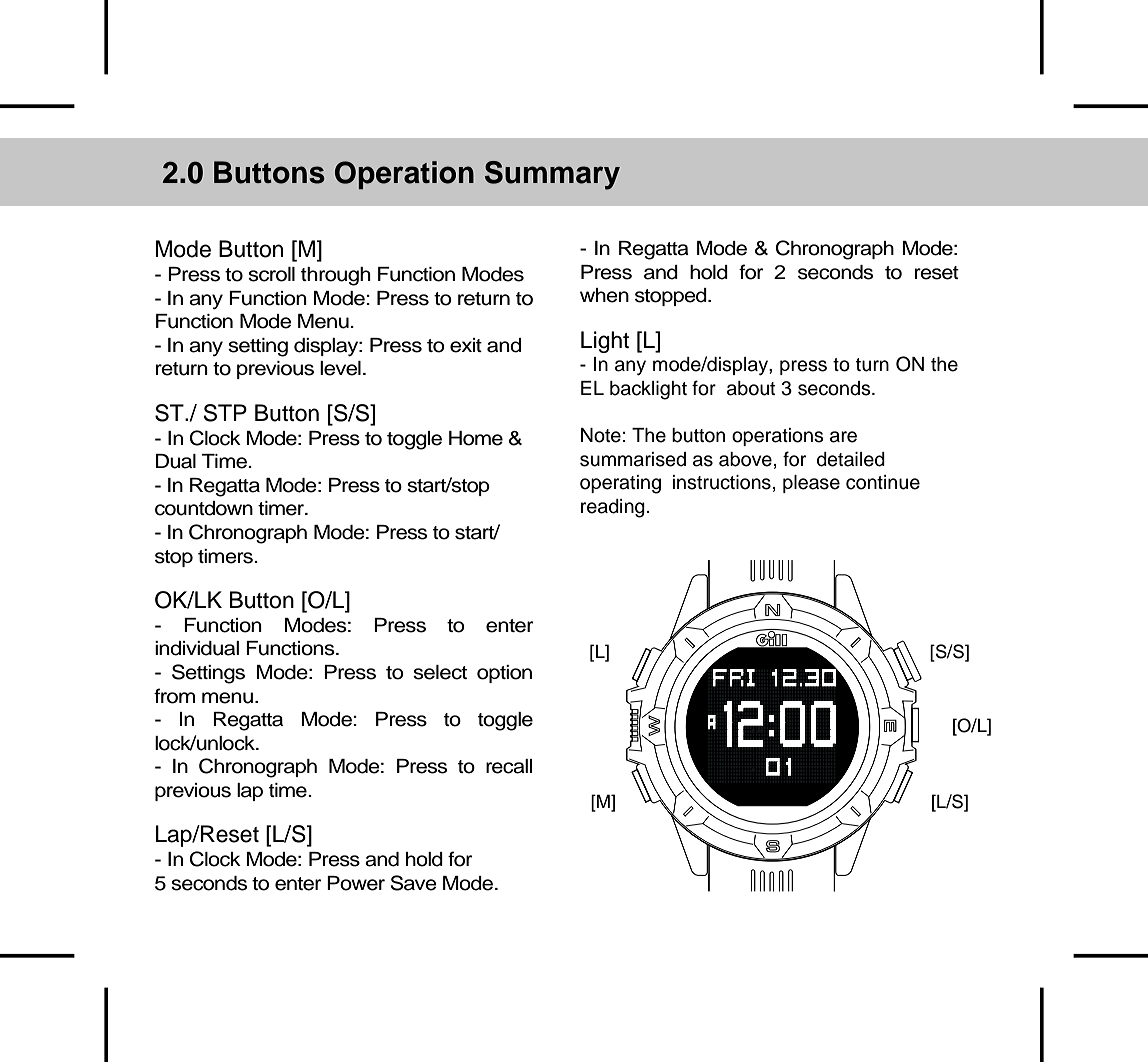 This page has height=1062, width=1148. Describe the element at coordinates (413, 883) in the page. I see `Save` at that location.
